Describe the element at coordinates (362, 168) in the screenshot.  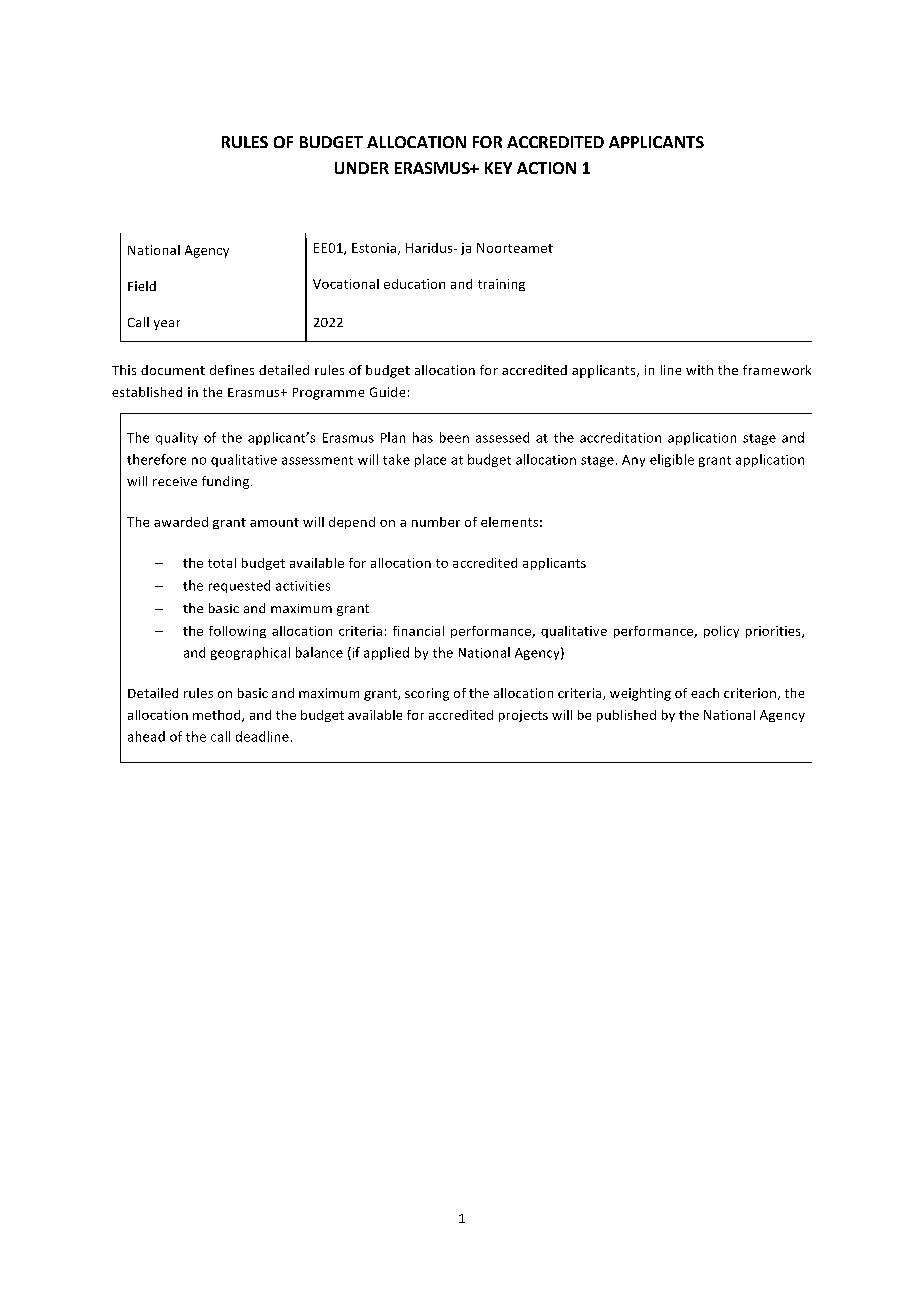
I see `UNDER` at that location.
